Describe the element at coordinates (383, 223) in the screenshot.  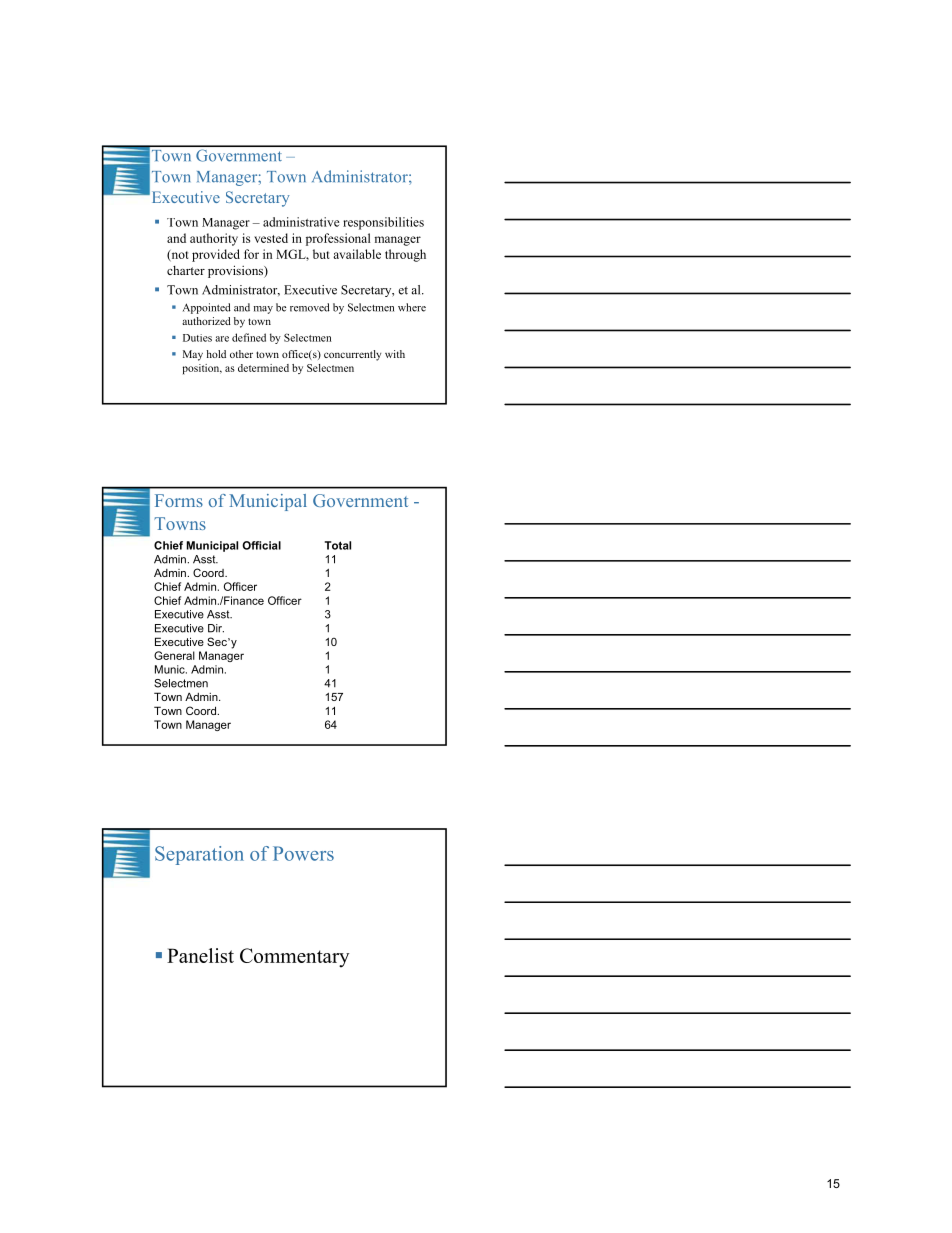
I see `responsibilities` at that location.
